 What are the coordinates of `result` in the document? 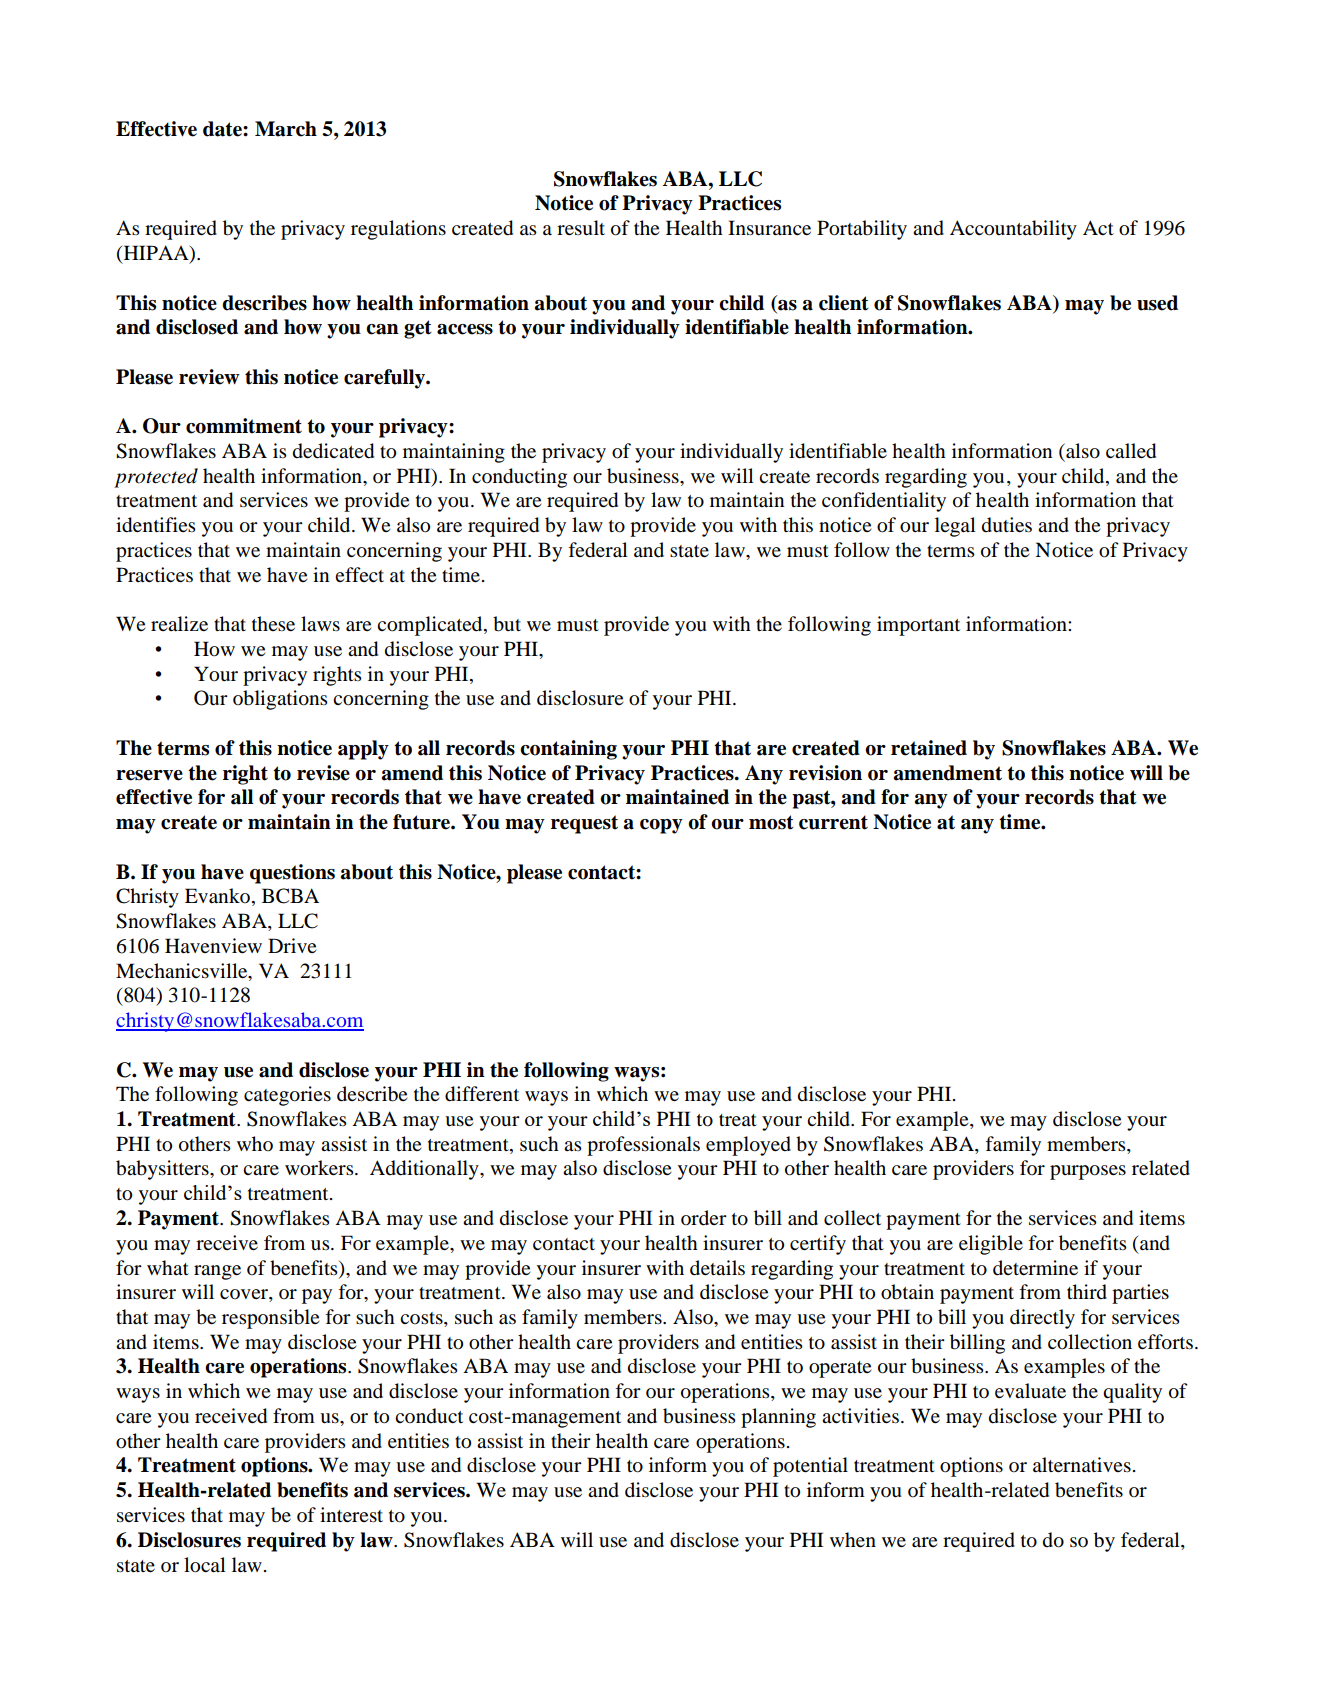 It's located at (581, 228).
